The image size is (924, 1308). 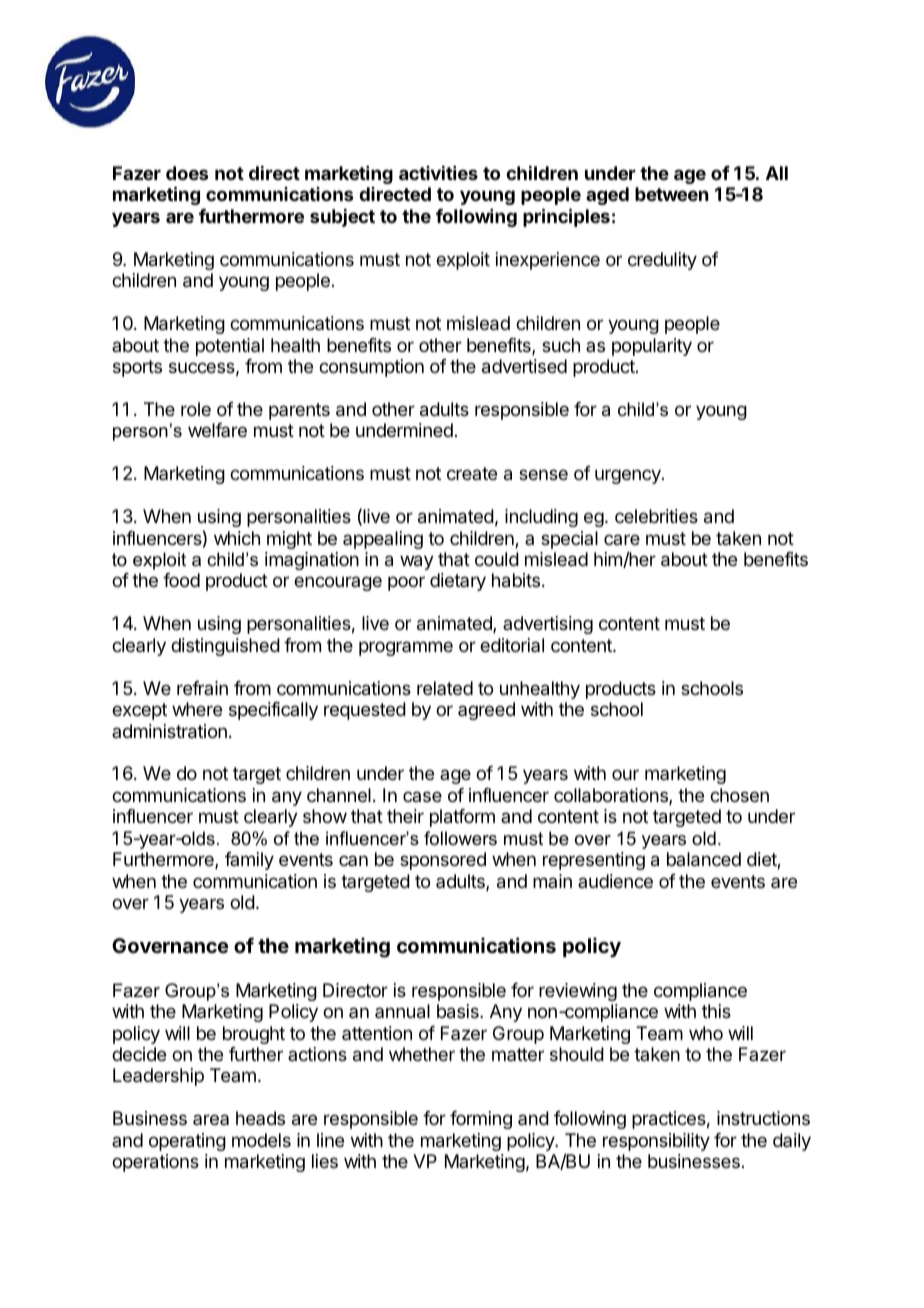 What do you see at coordinates (739, 795) in the image?
I see `chosen` at bounding box center [739, 795].
